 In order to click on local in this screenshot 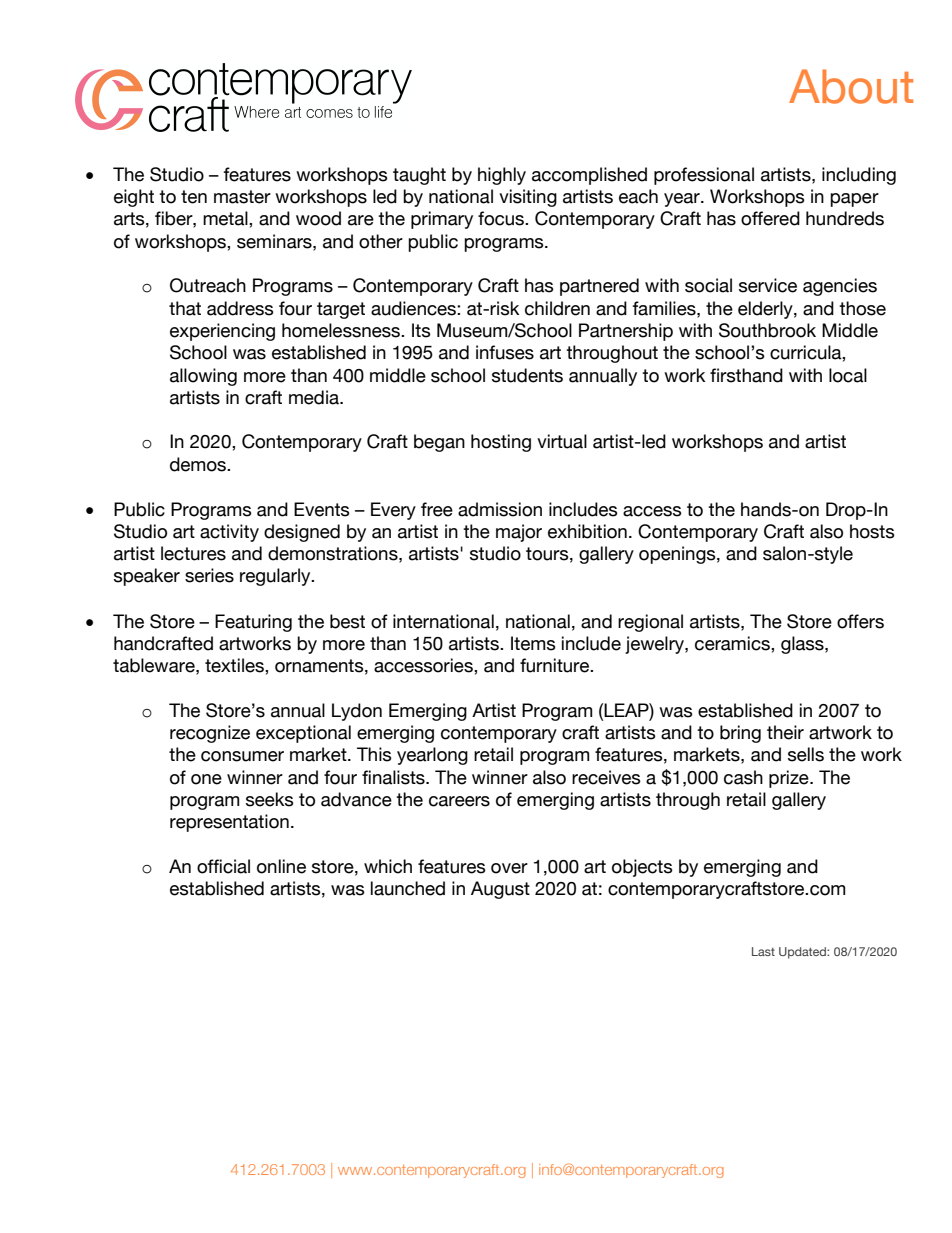, I will do `click(848, 375)`.
